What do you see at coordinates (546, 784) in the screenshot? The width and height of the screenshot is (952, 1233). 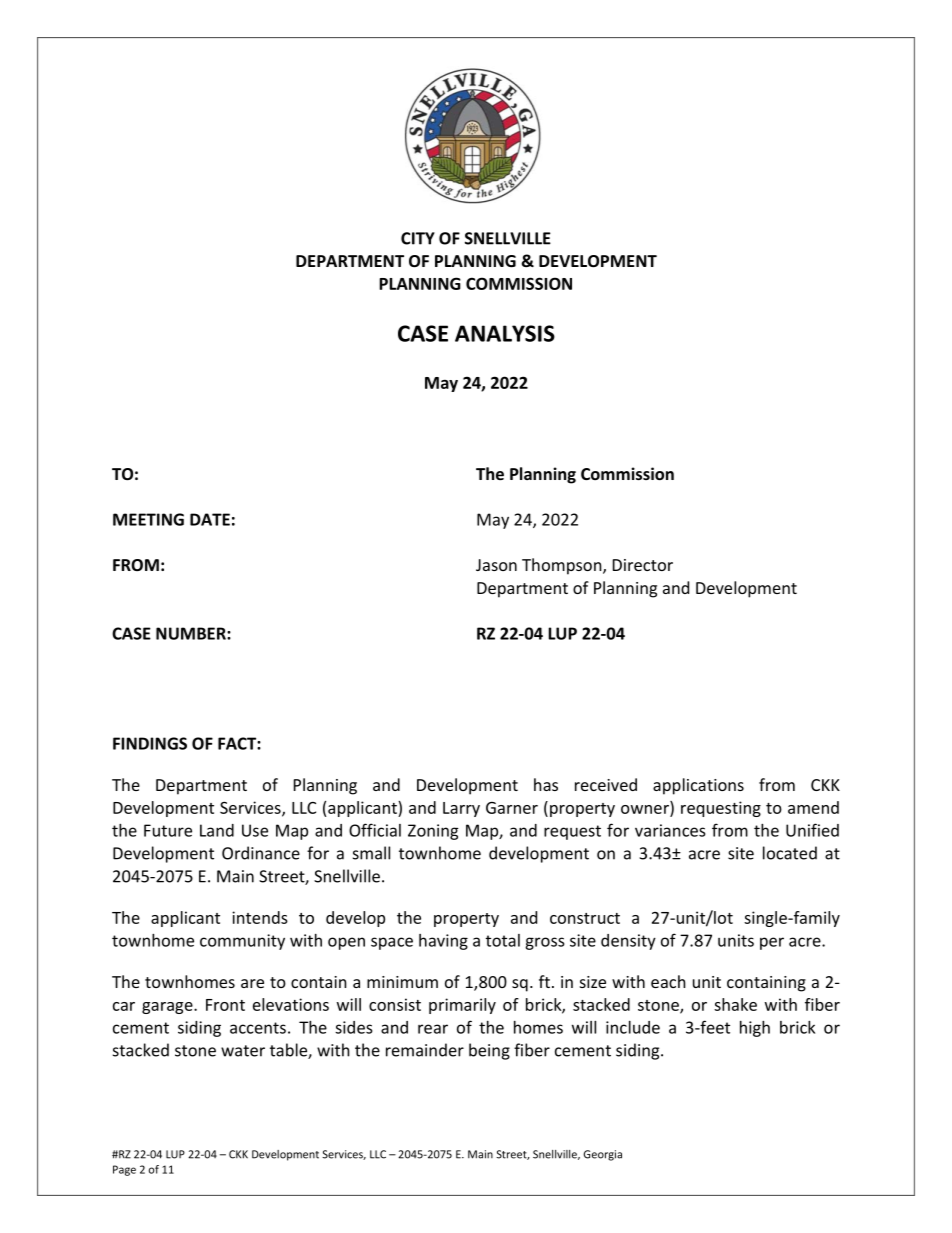 I see `has` at bounding box center [546, 784].
